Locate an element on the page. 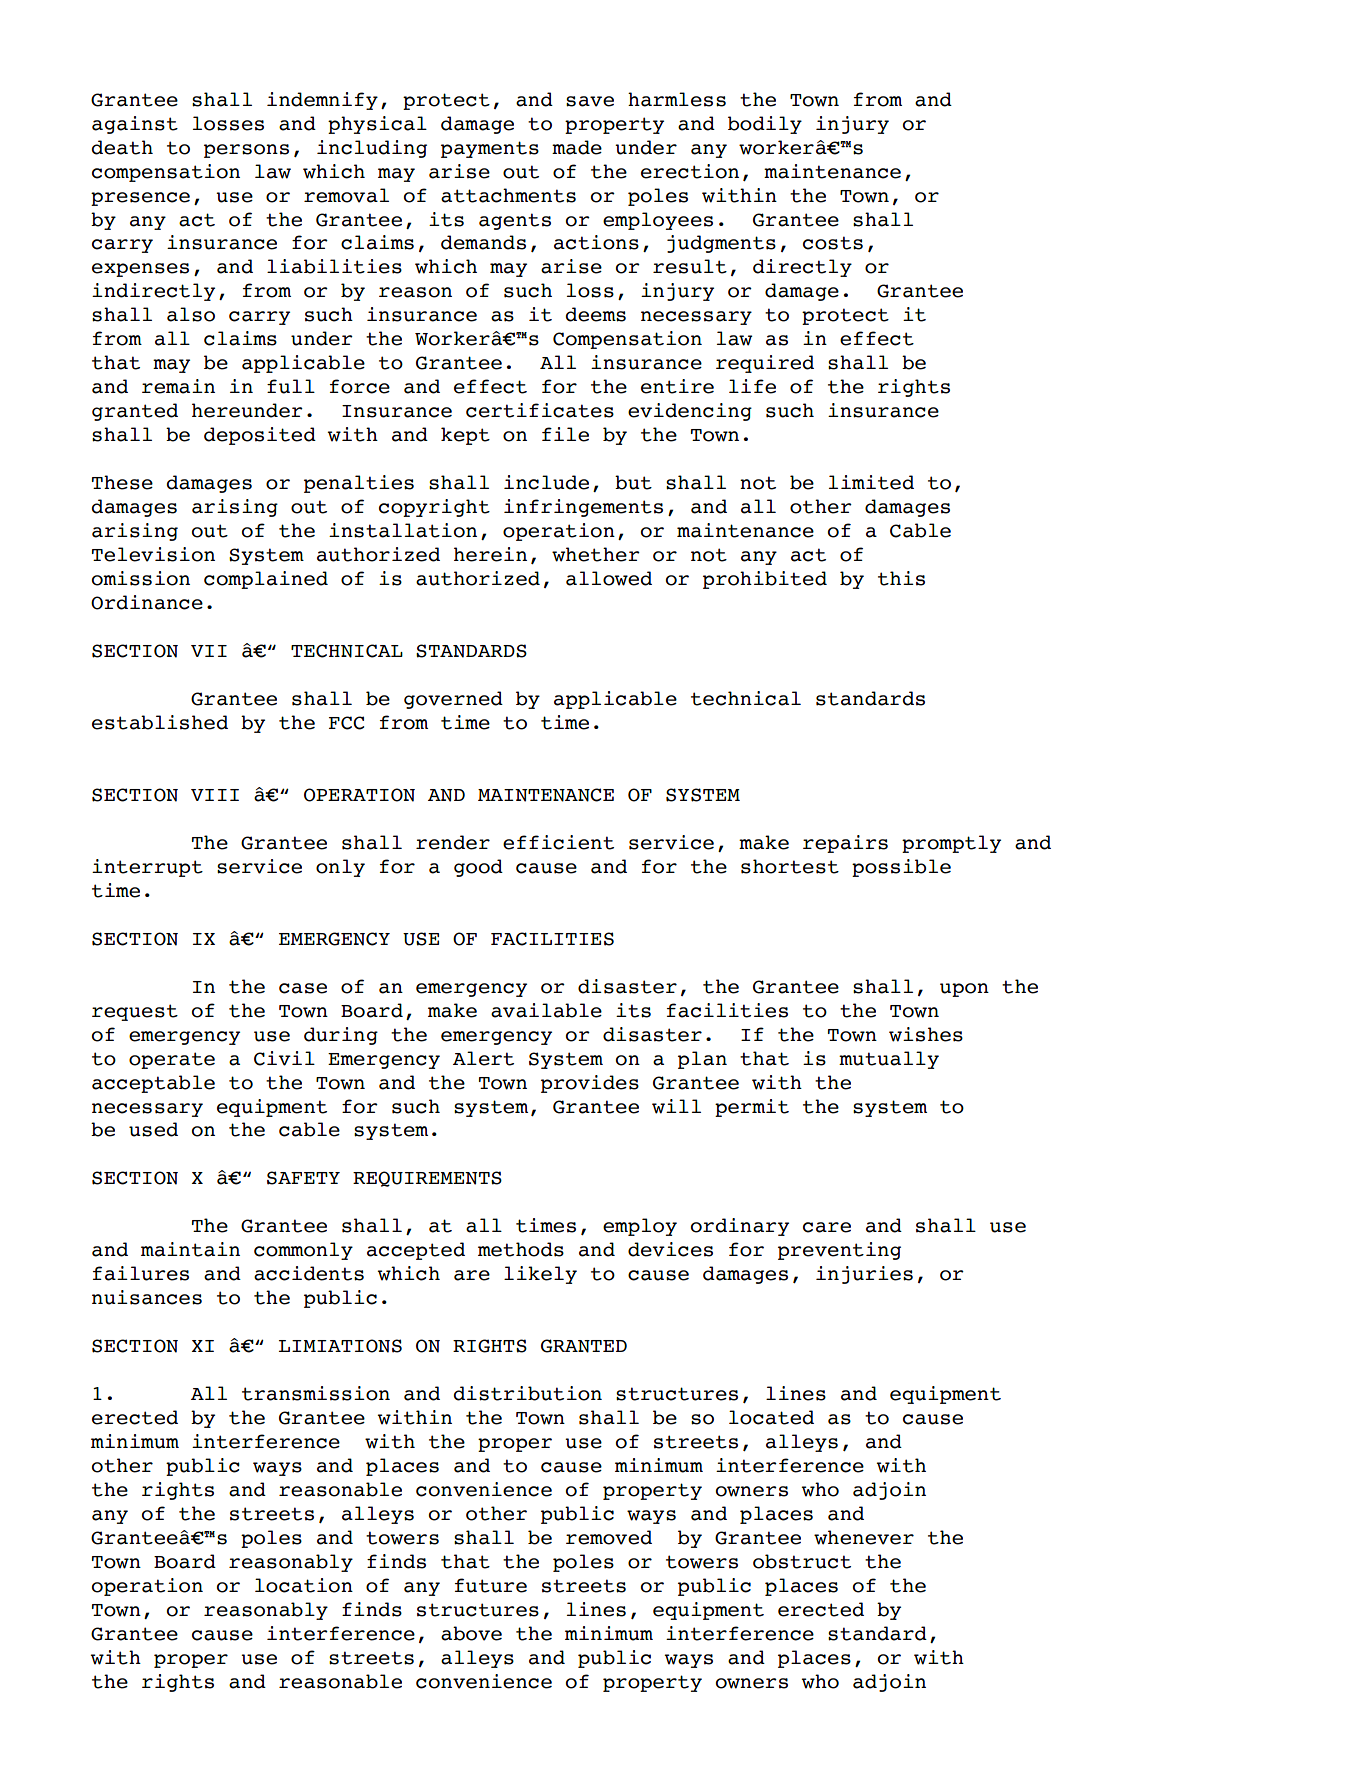 This page has height=1768, width=1367. location is located at coordinates (304, 1585).
